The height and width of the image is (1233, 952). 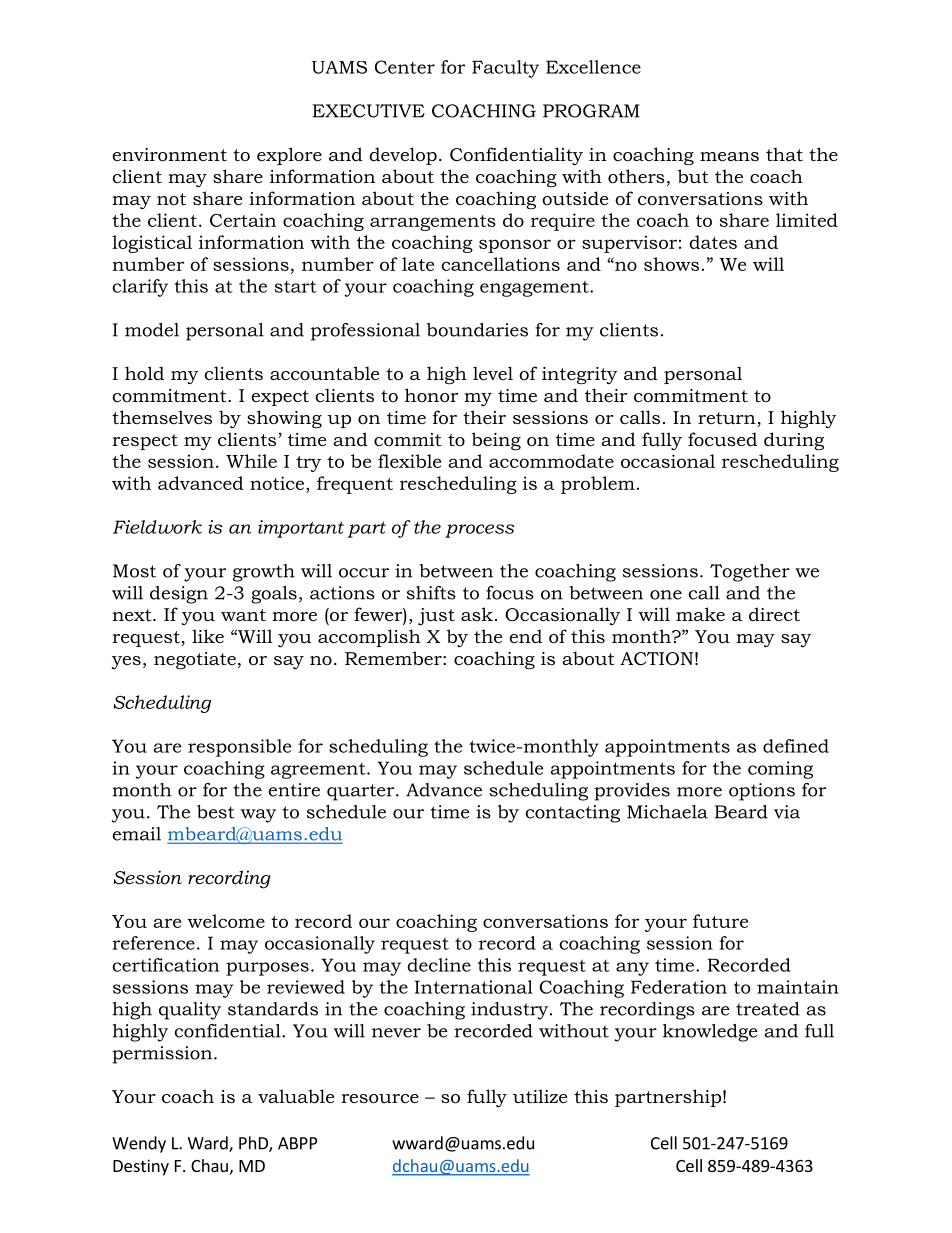 What do you see at coordinates (505, 69) in the image?
I see `Faculty` at bounding box center [505, 69].
